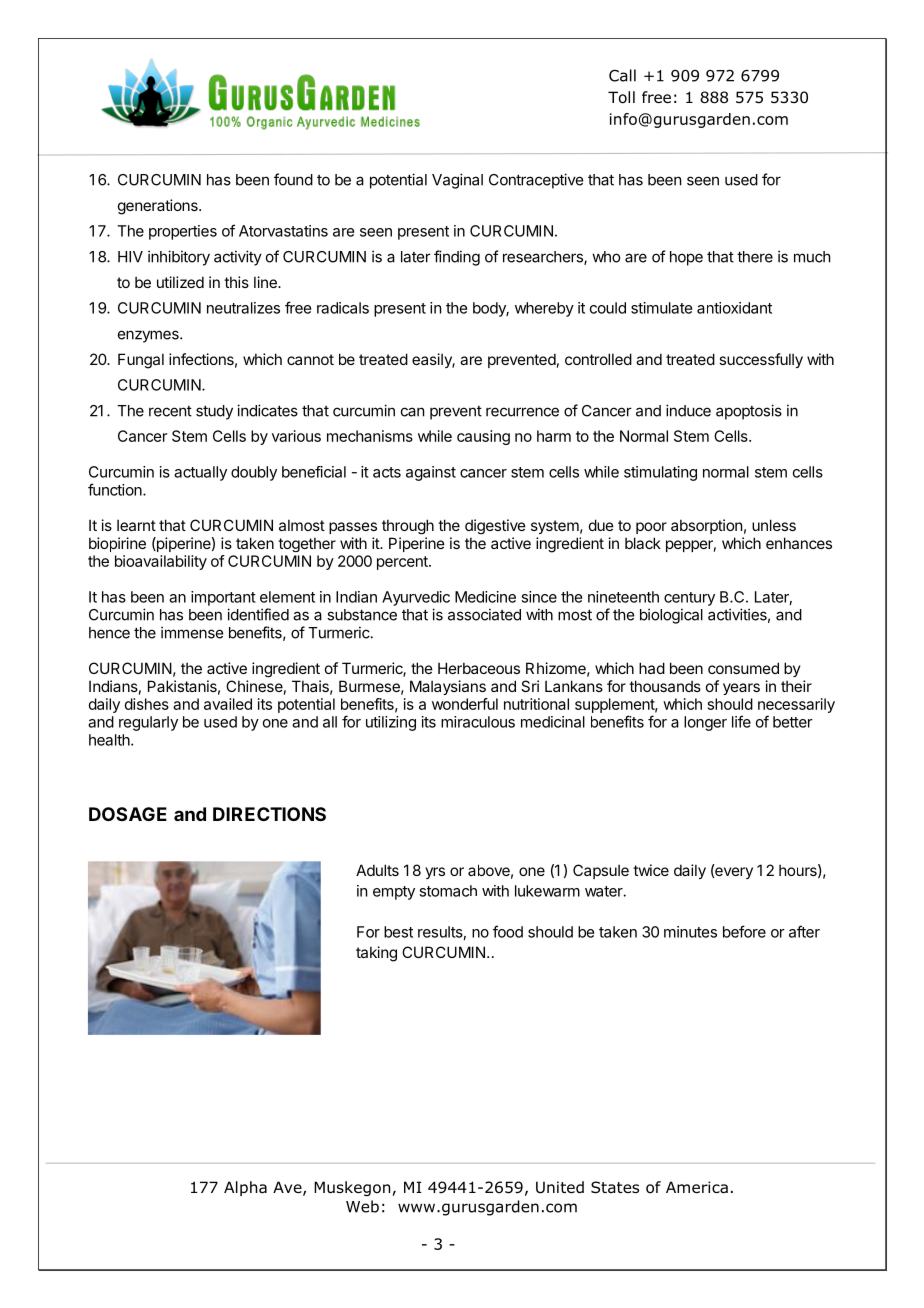 This page has height=1308, width=924. What do you see at coordinates (159, 207) in the page?
I see `generations` at bounding box center [159, 207].
